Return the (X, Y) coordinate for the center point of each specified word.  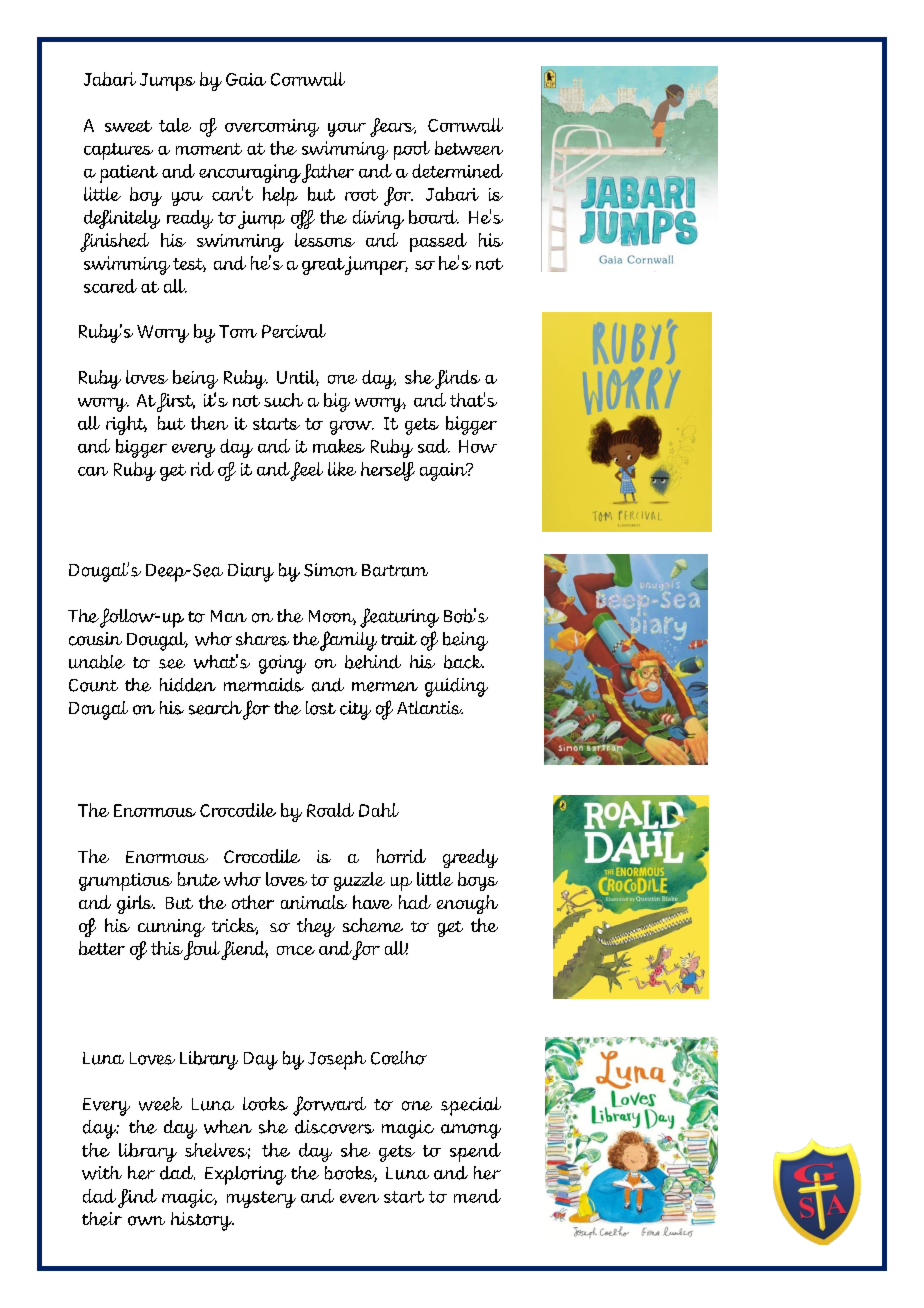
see (172, 664)
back (464, 662)
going (282, 664)
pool (412, 150)
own (146, 1221)
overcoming (272, 128)
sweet (128, 126)
